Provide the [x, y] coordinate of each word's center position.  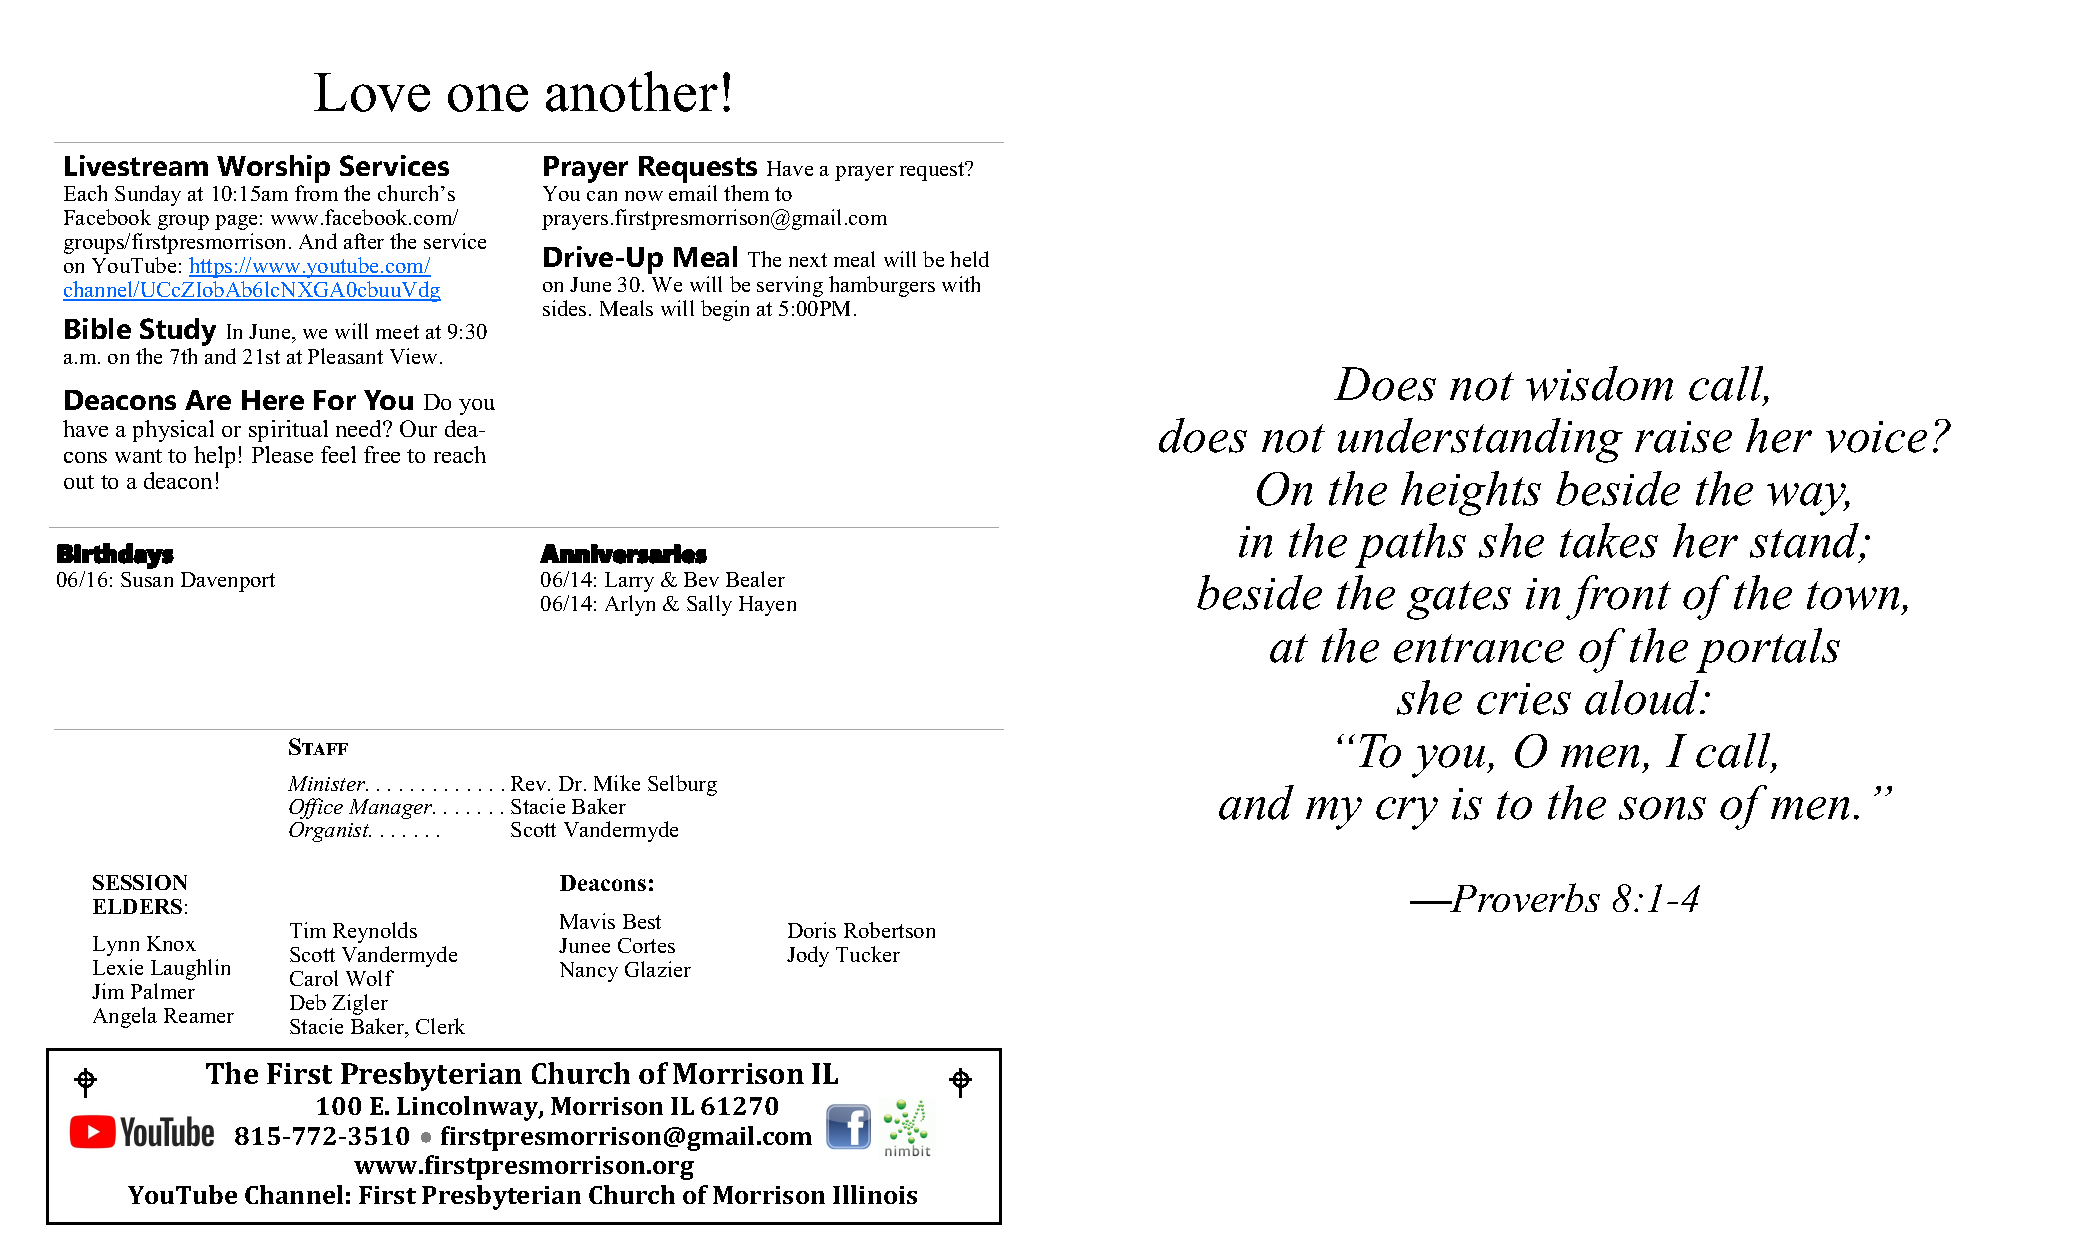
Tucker [868, 954]
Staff [318, 746]
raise [1683, 437]
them [746, 193]
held [969, 259]
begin [725, 310]
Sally [709, 605]
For [335, 400]
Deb [308, 1002]
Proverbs [1524, 897]
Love [372, 92]
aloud [1643, 697]
